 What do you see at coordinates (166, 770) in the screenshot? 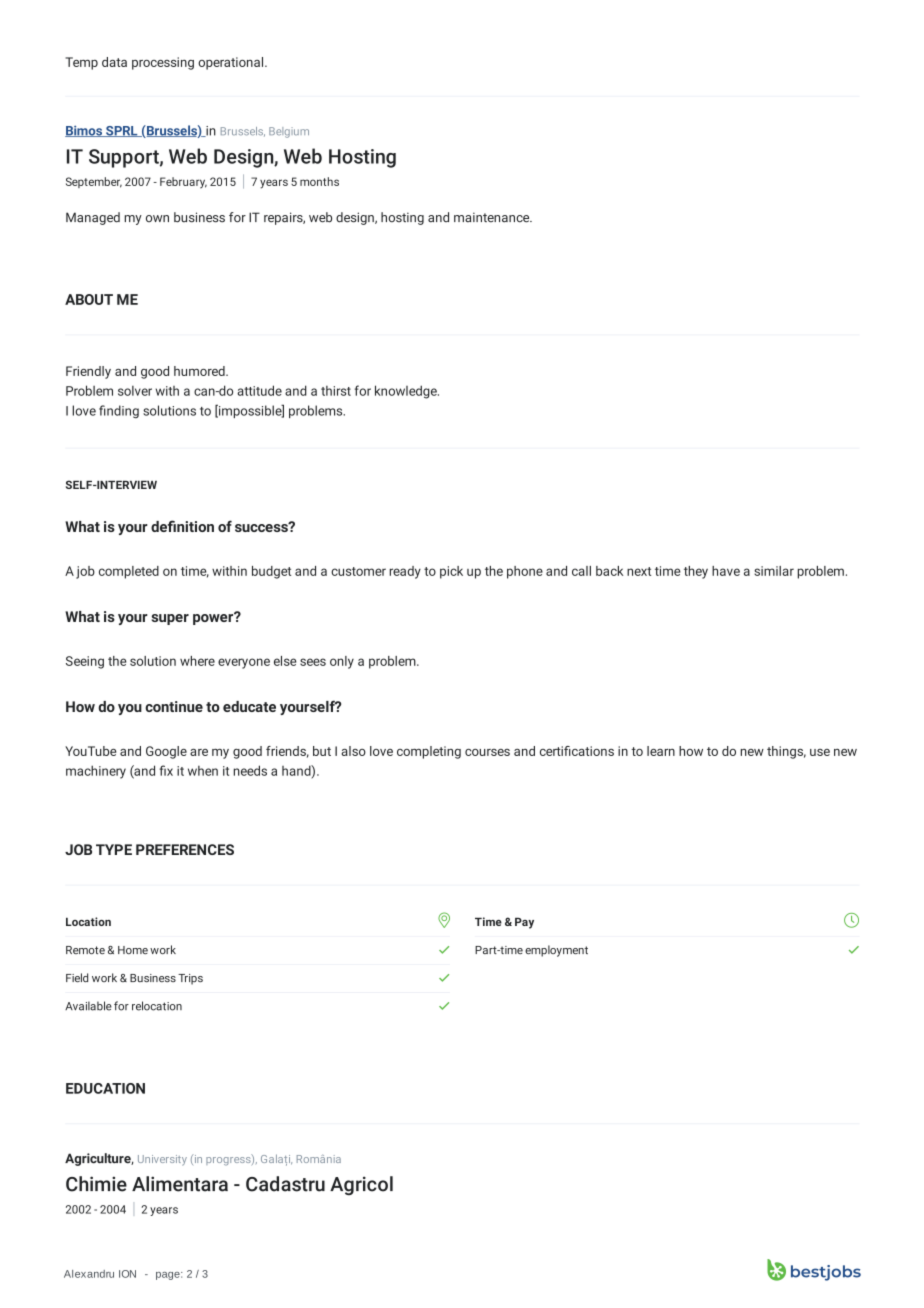
I see `fix` at bounding box center [166, 770].
